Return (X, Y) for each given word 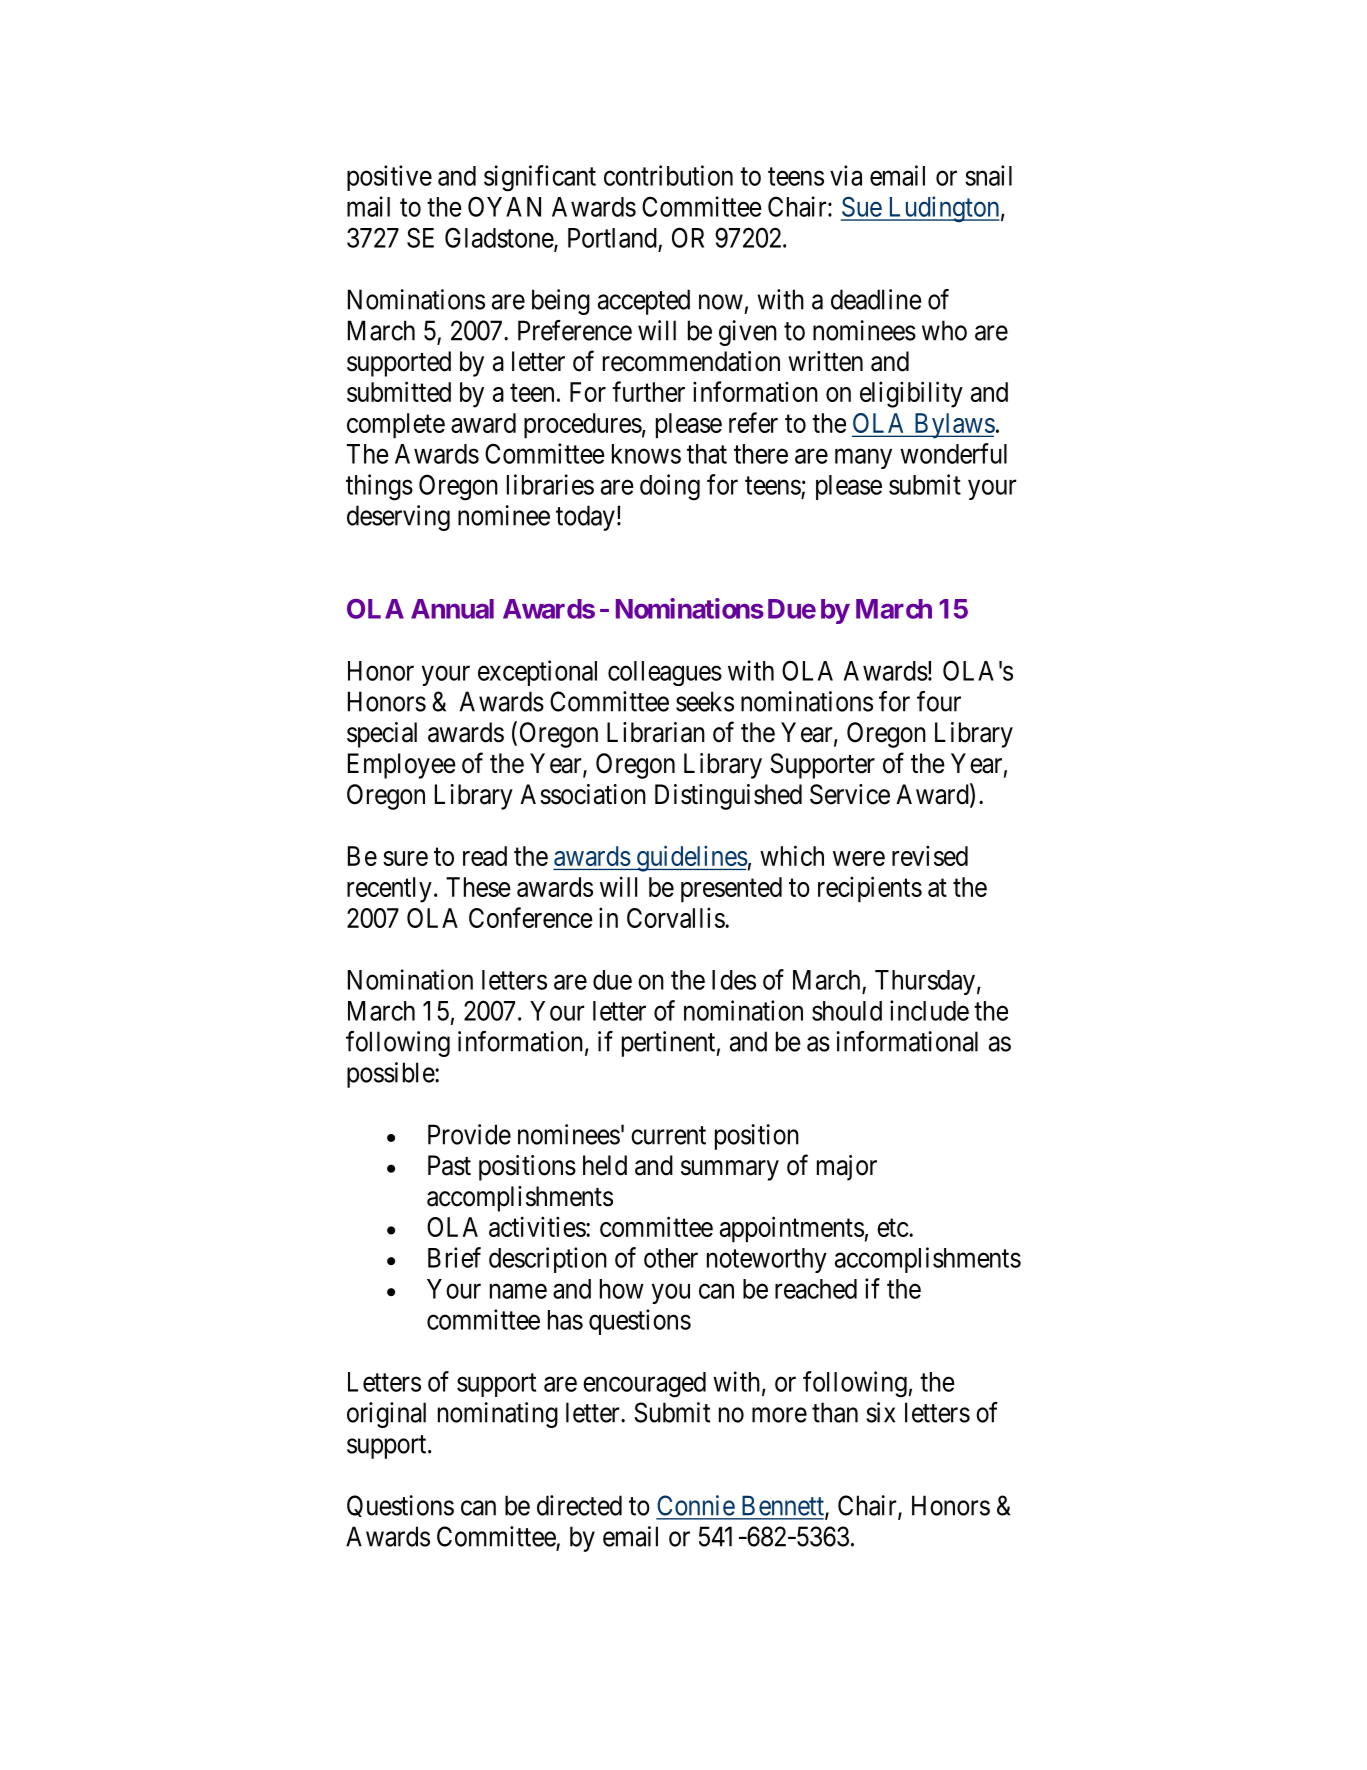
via (846, 175)
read (485, 856)
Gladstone (500, 238)
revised (930, 855)
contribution (668, 175)
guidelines (691, 858)
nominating (498, 1415)
